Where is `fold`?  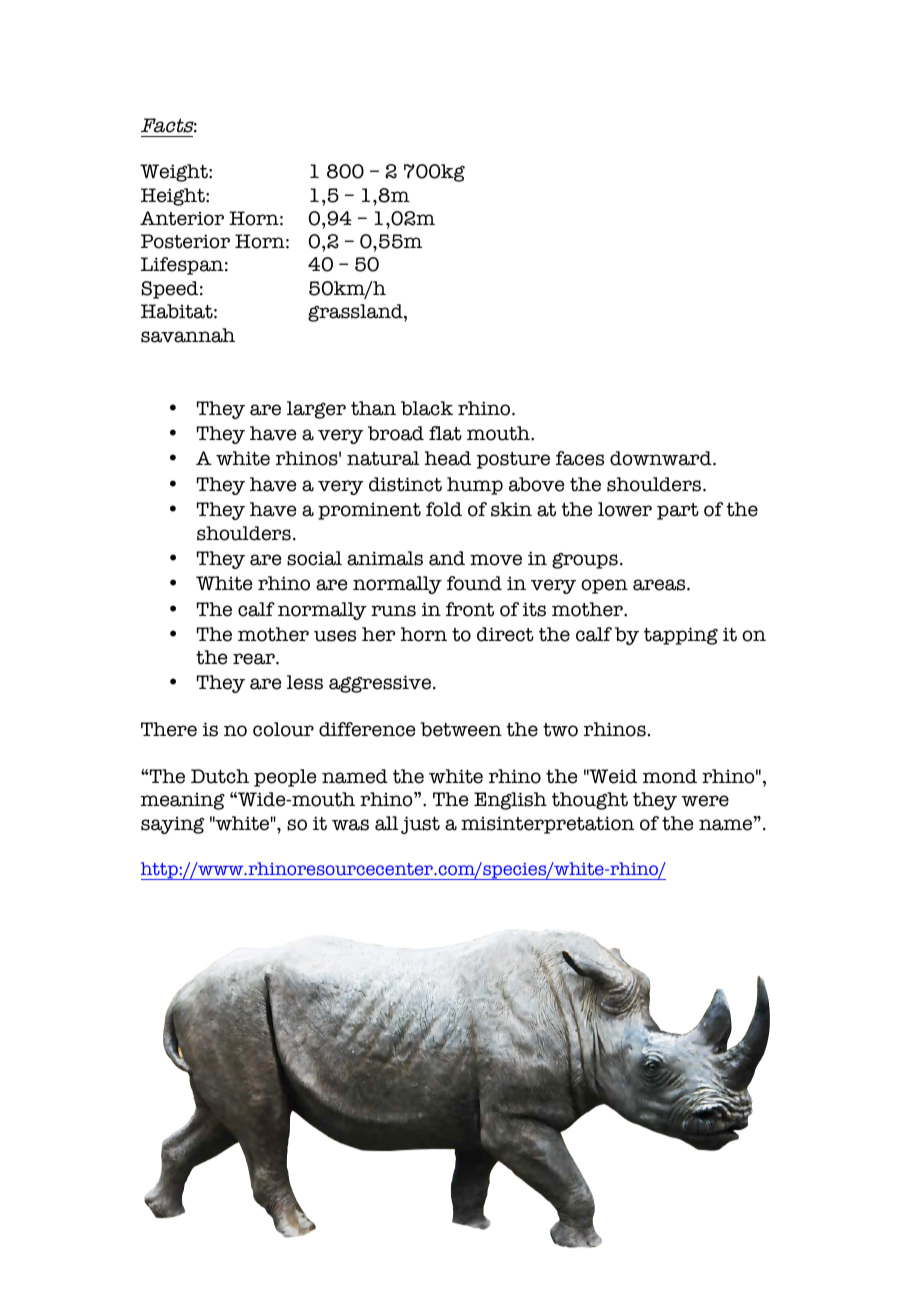
fold is located at coordinates (444, 509).
